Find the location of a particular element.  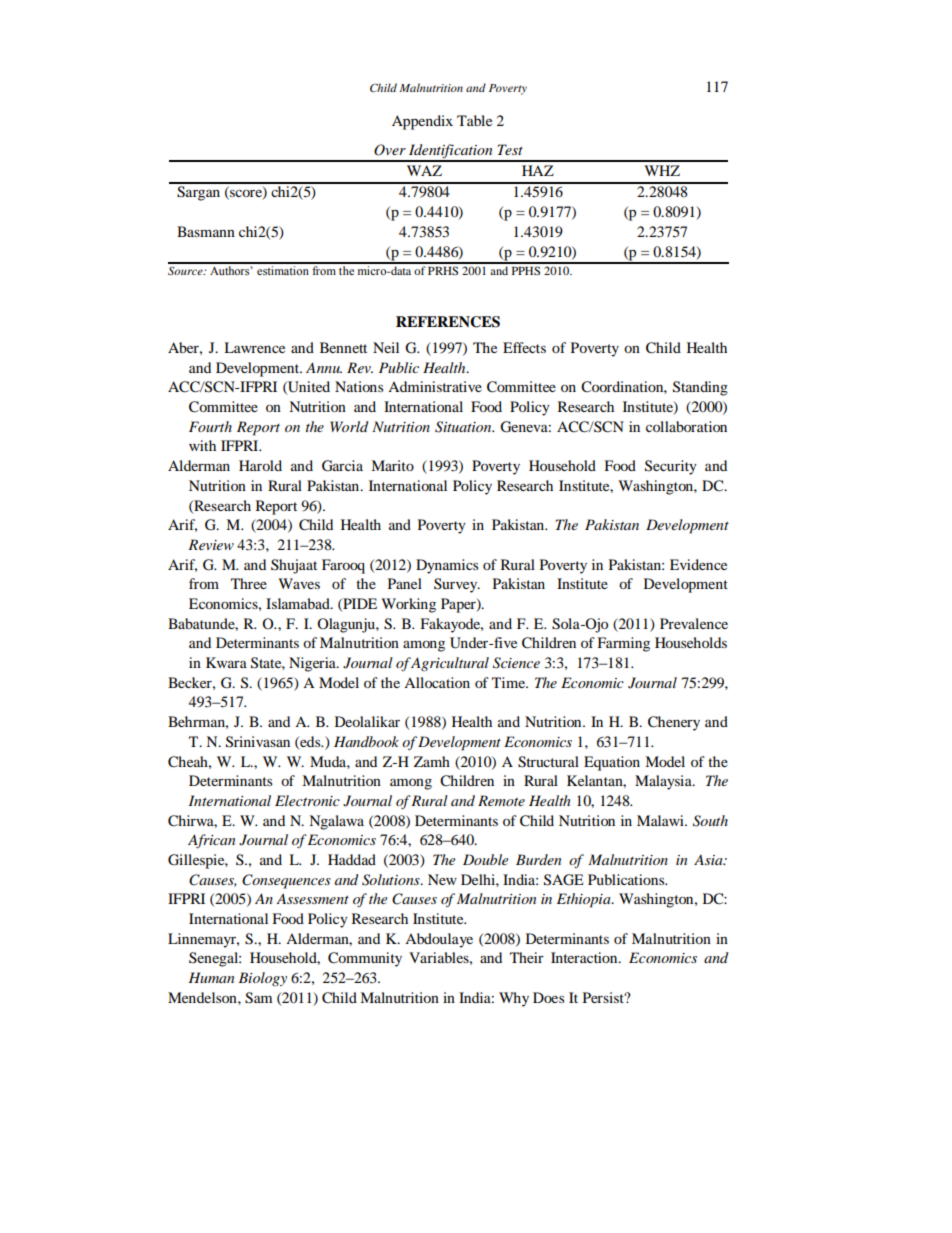

HAZ is located at coordinates (538, 170).
